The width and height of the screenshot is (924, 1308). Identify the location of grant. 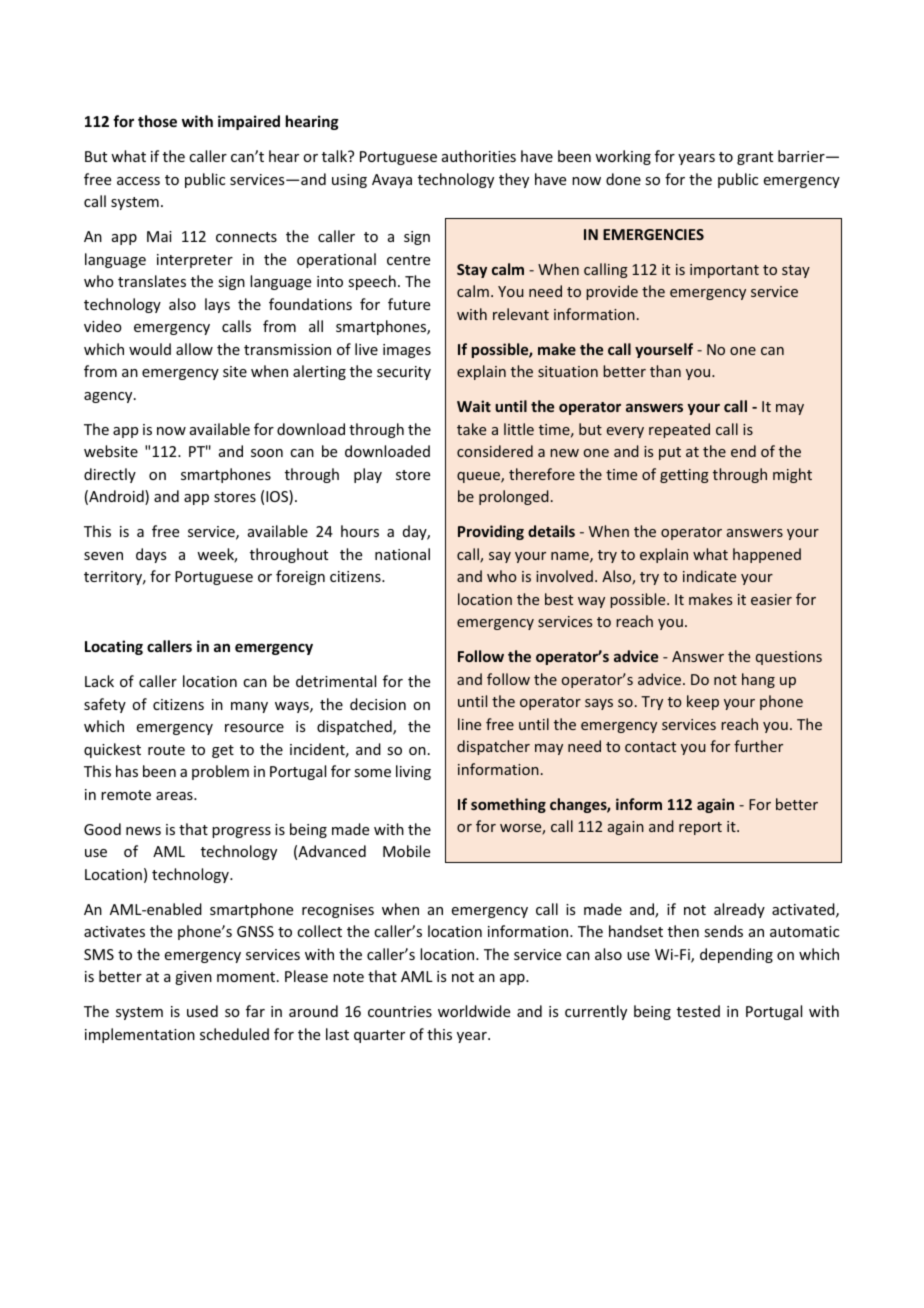
(755, 158).
